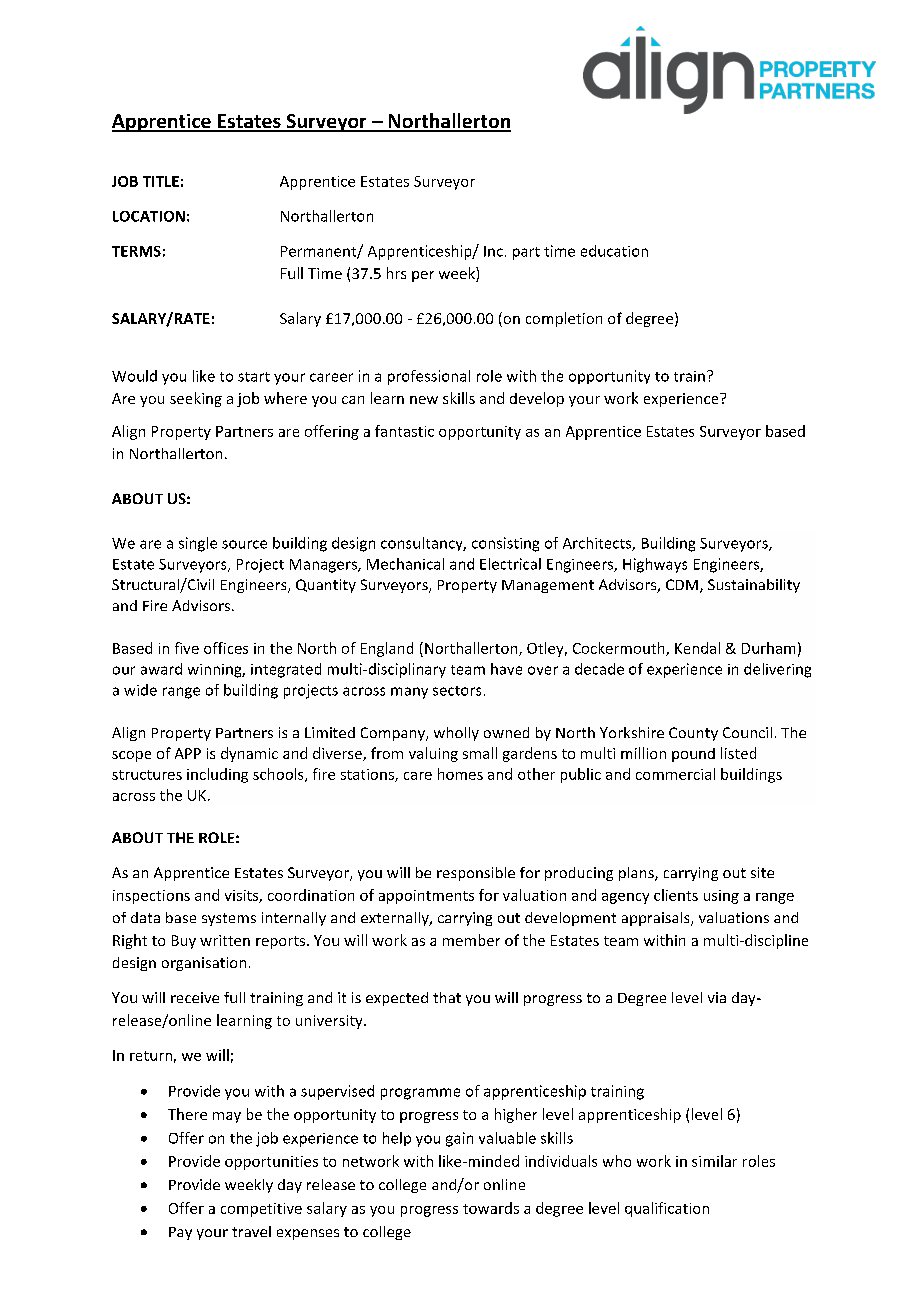 This image has height=1308, width=924. What do you see at coordinates (457, 691) in the image?
I see `sectors` at bounding box center [457, 691].
